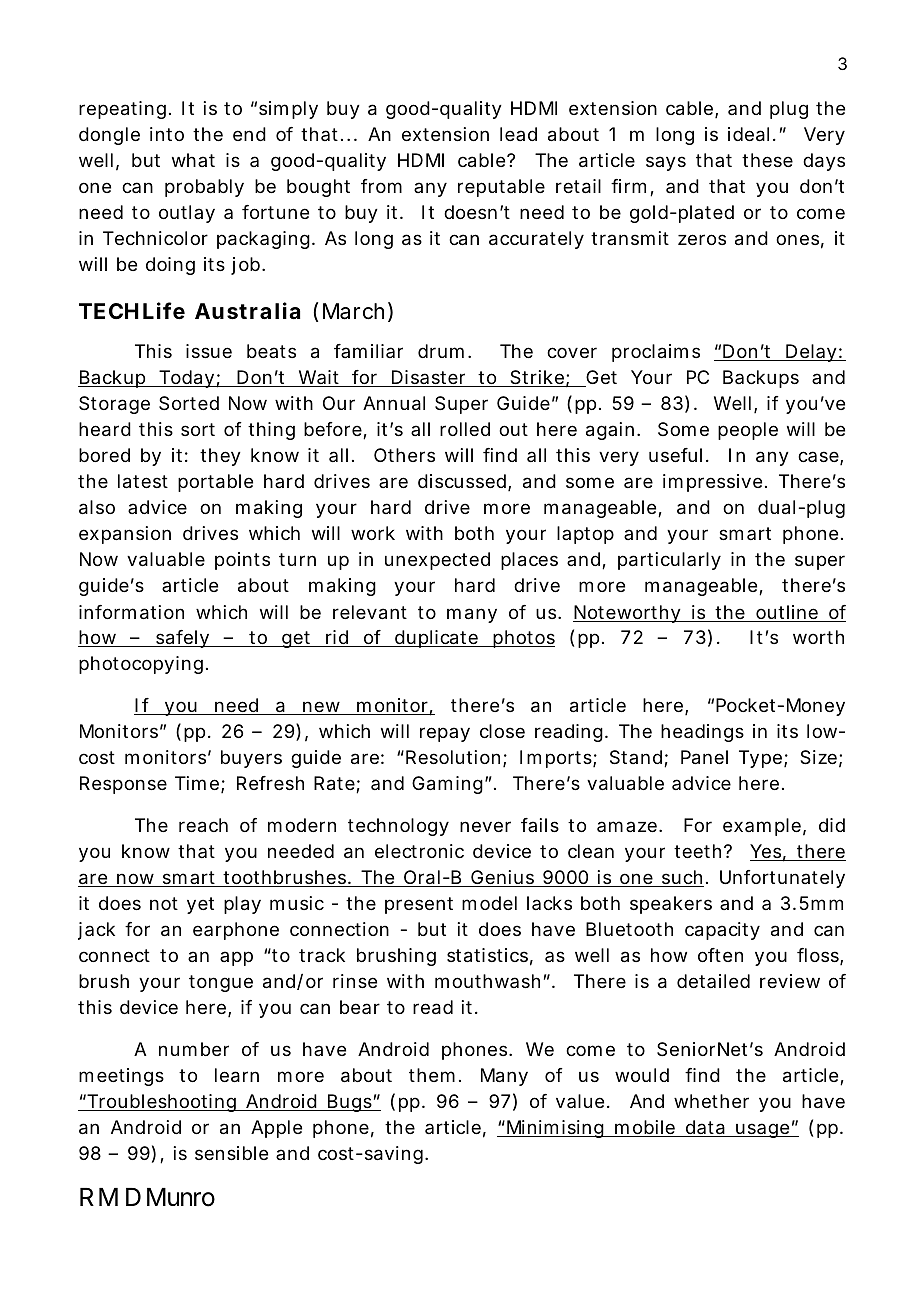  Describe the element at coordinates (181, 1197) in the document. I see `Munro` at that location.
